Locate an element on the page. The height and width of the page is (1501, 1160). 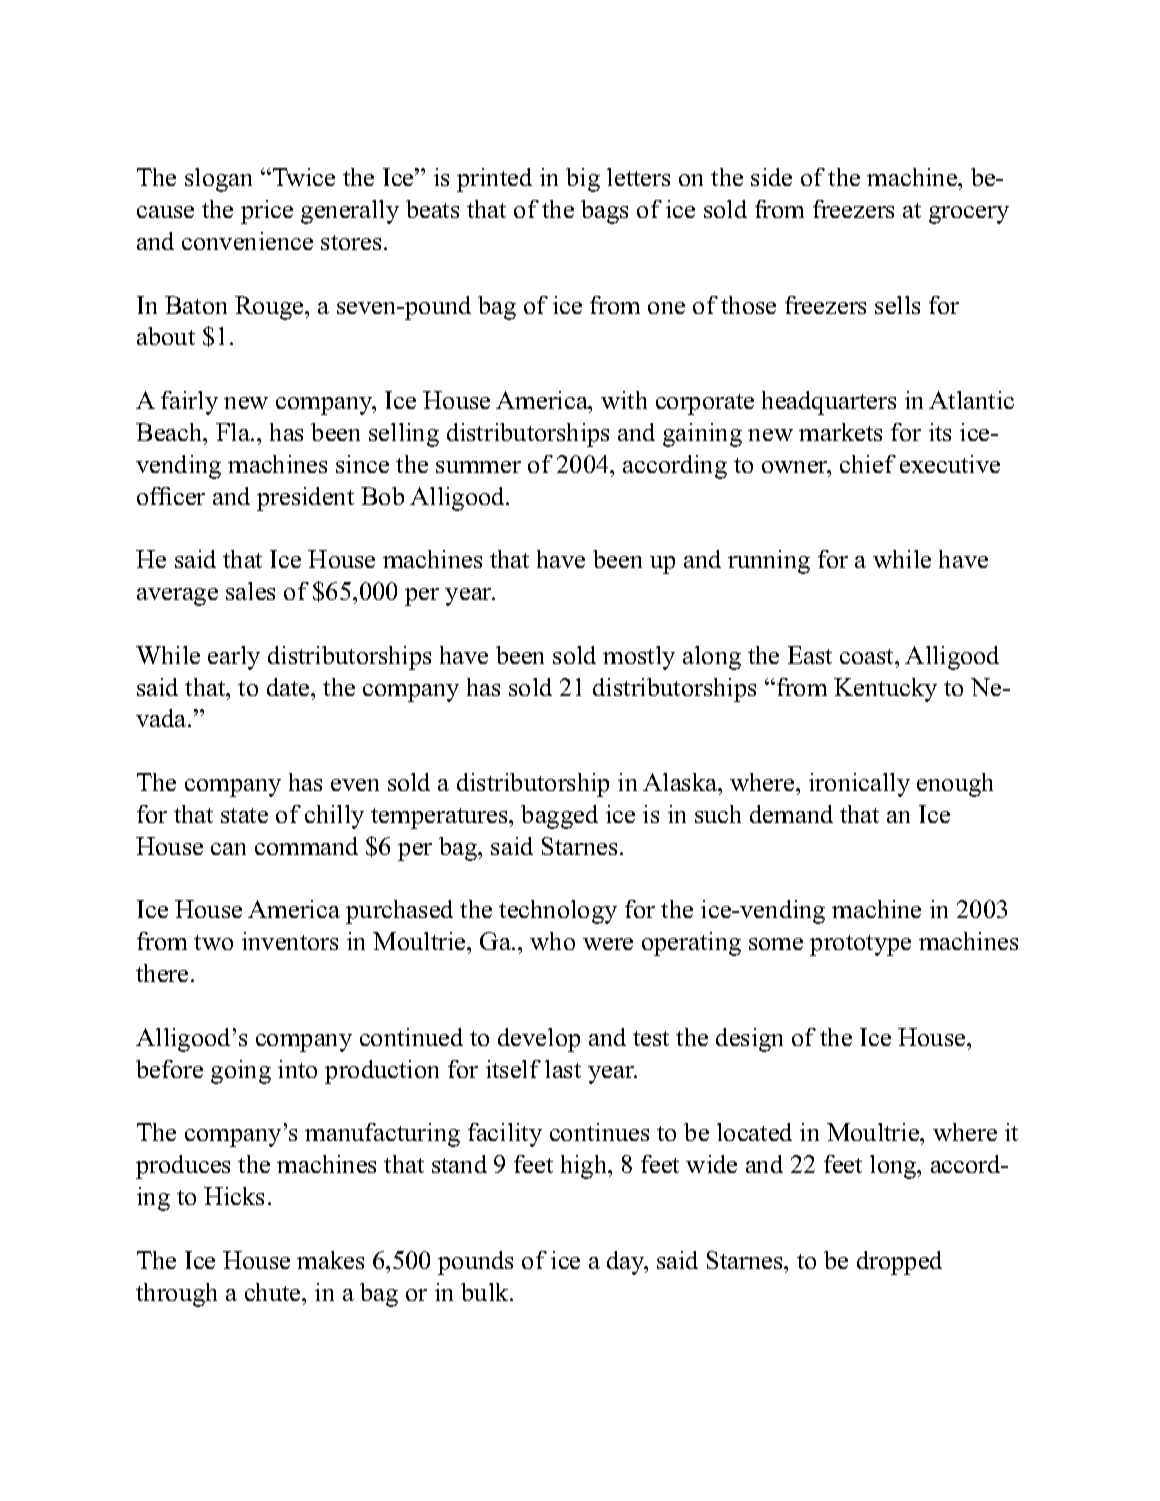
day is located at coordinates (627, 1263).
